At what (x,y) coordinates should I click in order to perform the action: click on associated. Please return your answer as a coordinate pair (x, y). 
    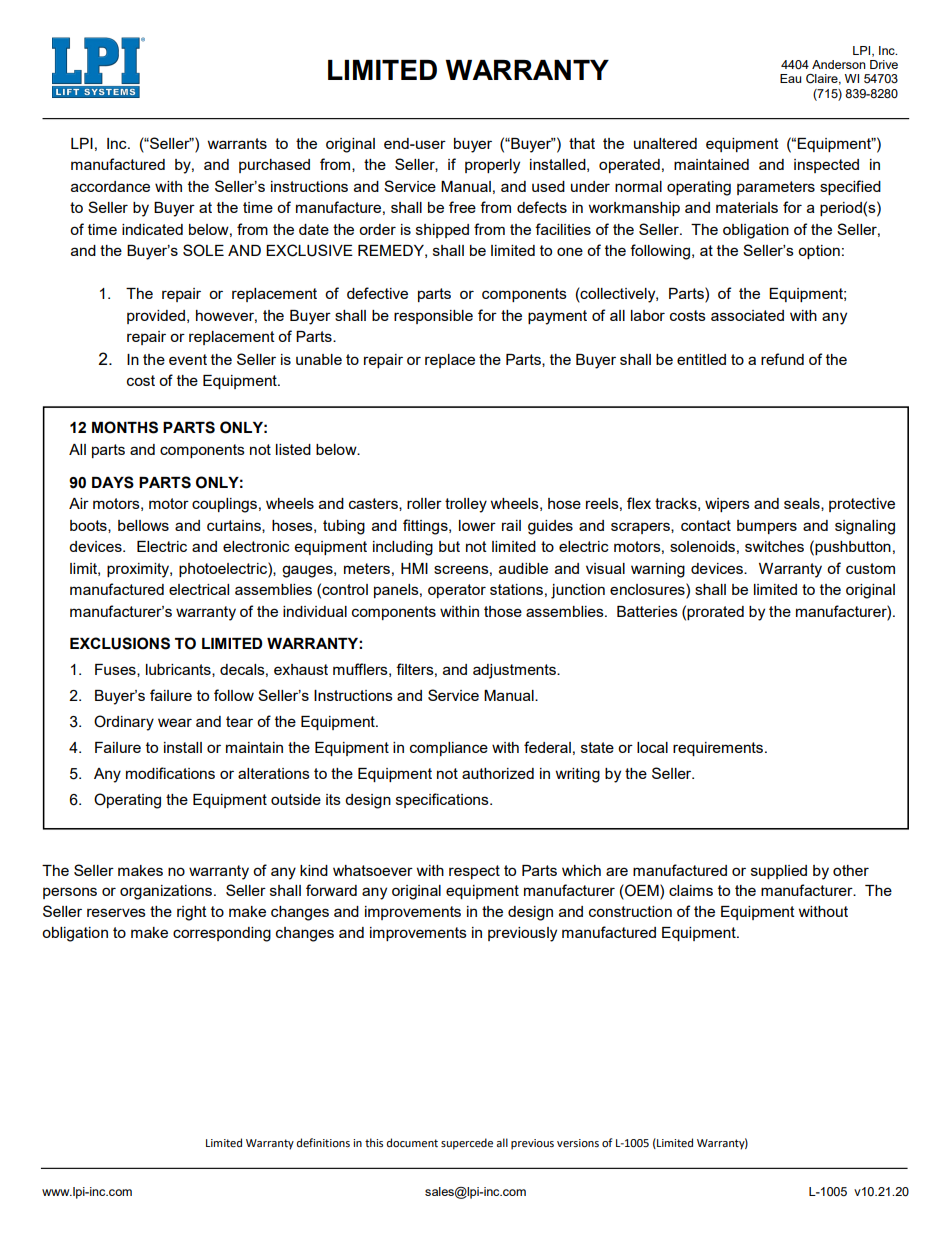
    Looking at the image, I should click on (747, 315).
